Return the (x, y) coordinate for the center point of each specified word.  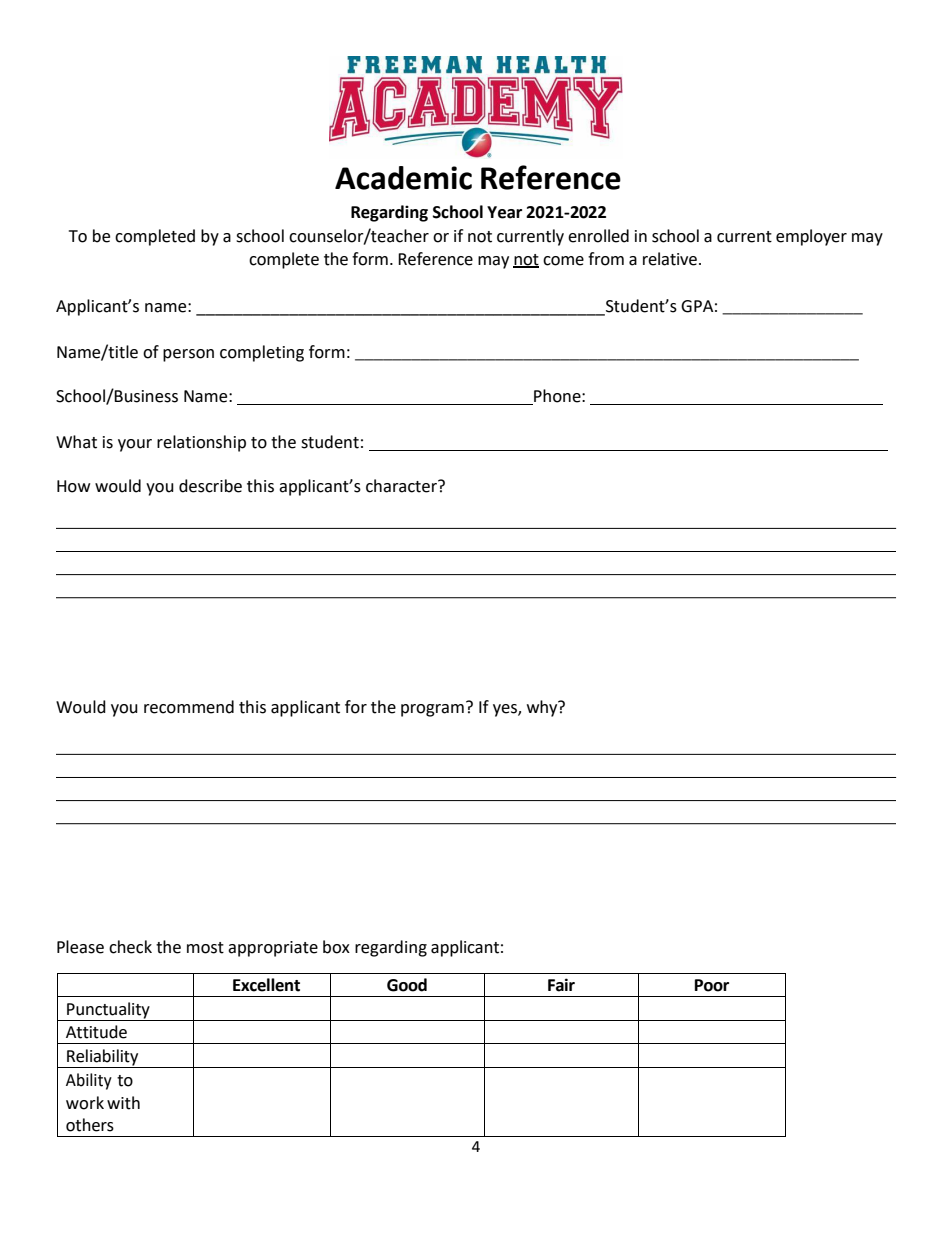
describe (210, 486)
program (432, 710)
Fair (561, 985)
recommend (189, 707)
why (543, 708)
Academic (403, 178)
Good (407, 985)
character (402, 486)
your (135, 445)
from (606, 259)
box (336, 947)
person (188, 355)
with (123, 1103)
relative (670, 259)
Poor (712, 985)
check (130, 947)
